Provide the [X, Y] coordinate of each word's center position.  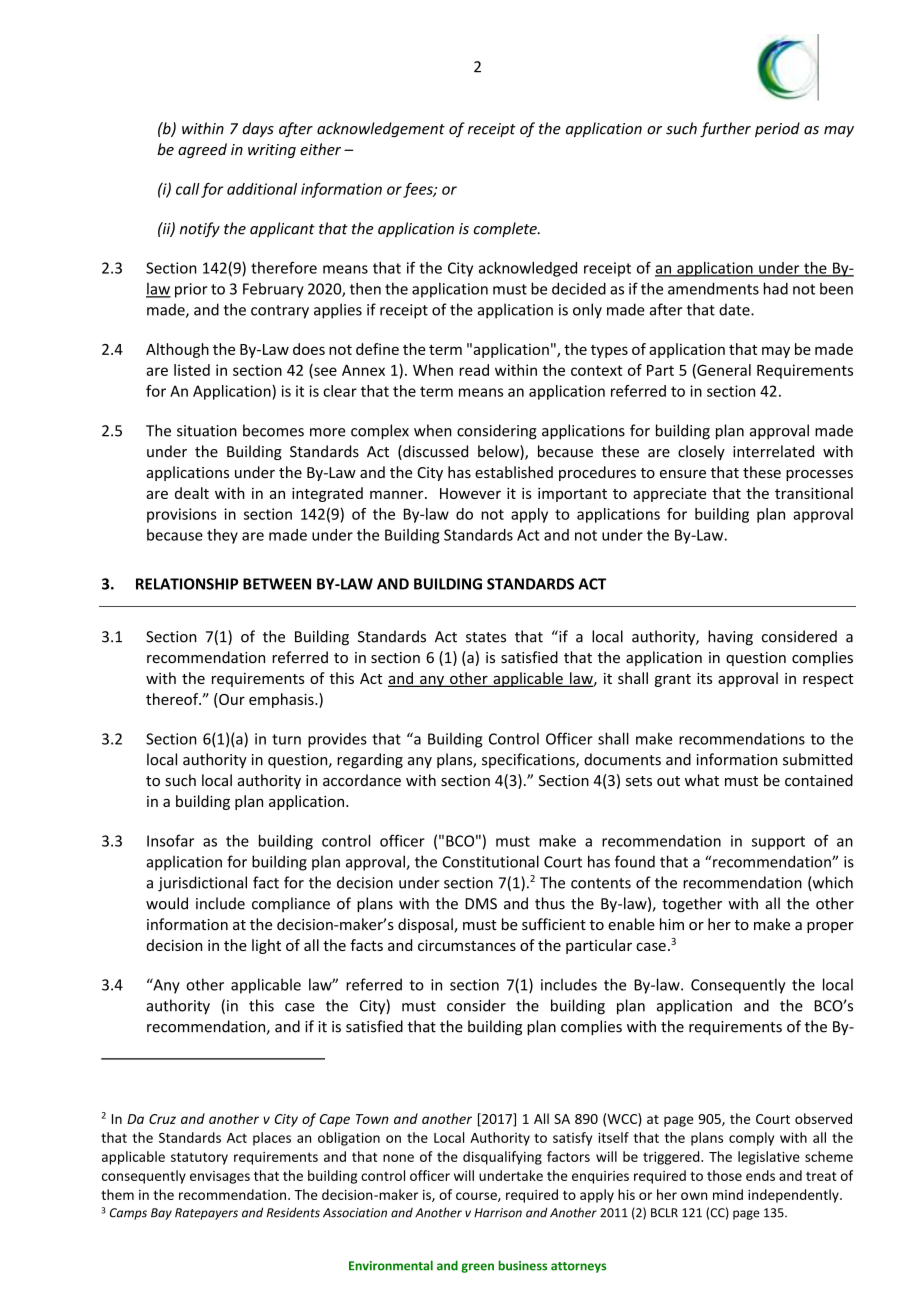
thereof [173, 699]
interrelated [773, 451]
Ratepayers [206, 1214]
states [486, 637]
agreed [202, 150]
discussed [434, 452]
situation [207, 431]
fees [419, 190]
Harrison [498, 1213]
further [725, 129]
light [266, 946]
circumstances [467, 945]
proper [830, 927]
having [730, 638]
